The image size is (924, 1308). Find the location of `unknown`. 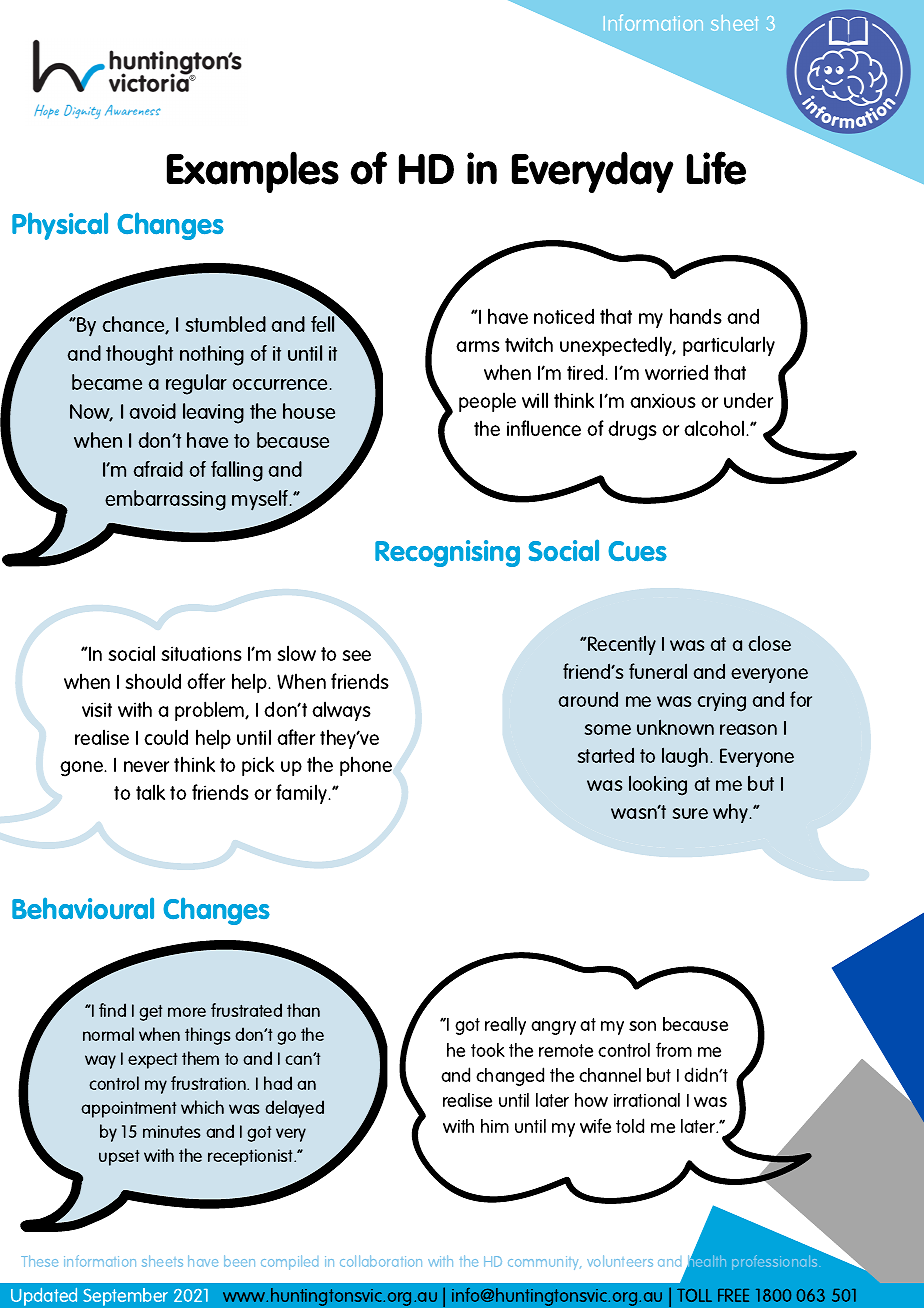

unknown is located at coordinates (675, 727).
